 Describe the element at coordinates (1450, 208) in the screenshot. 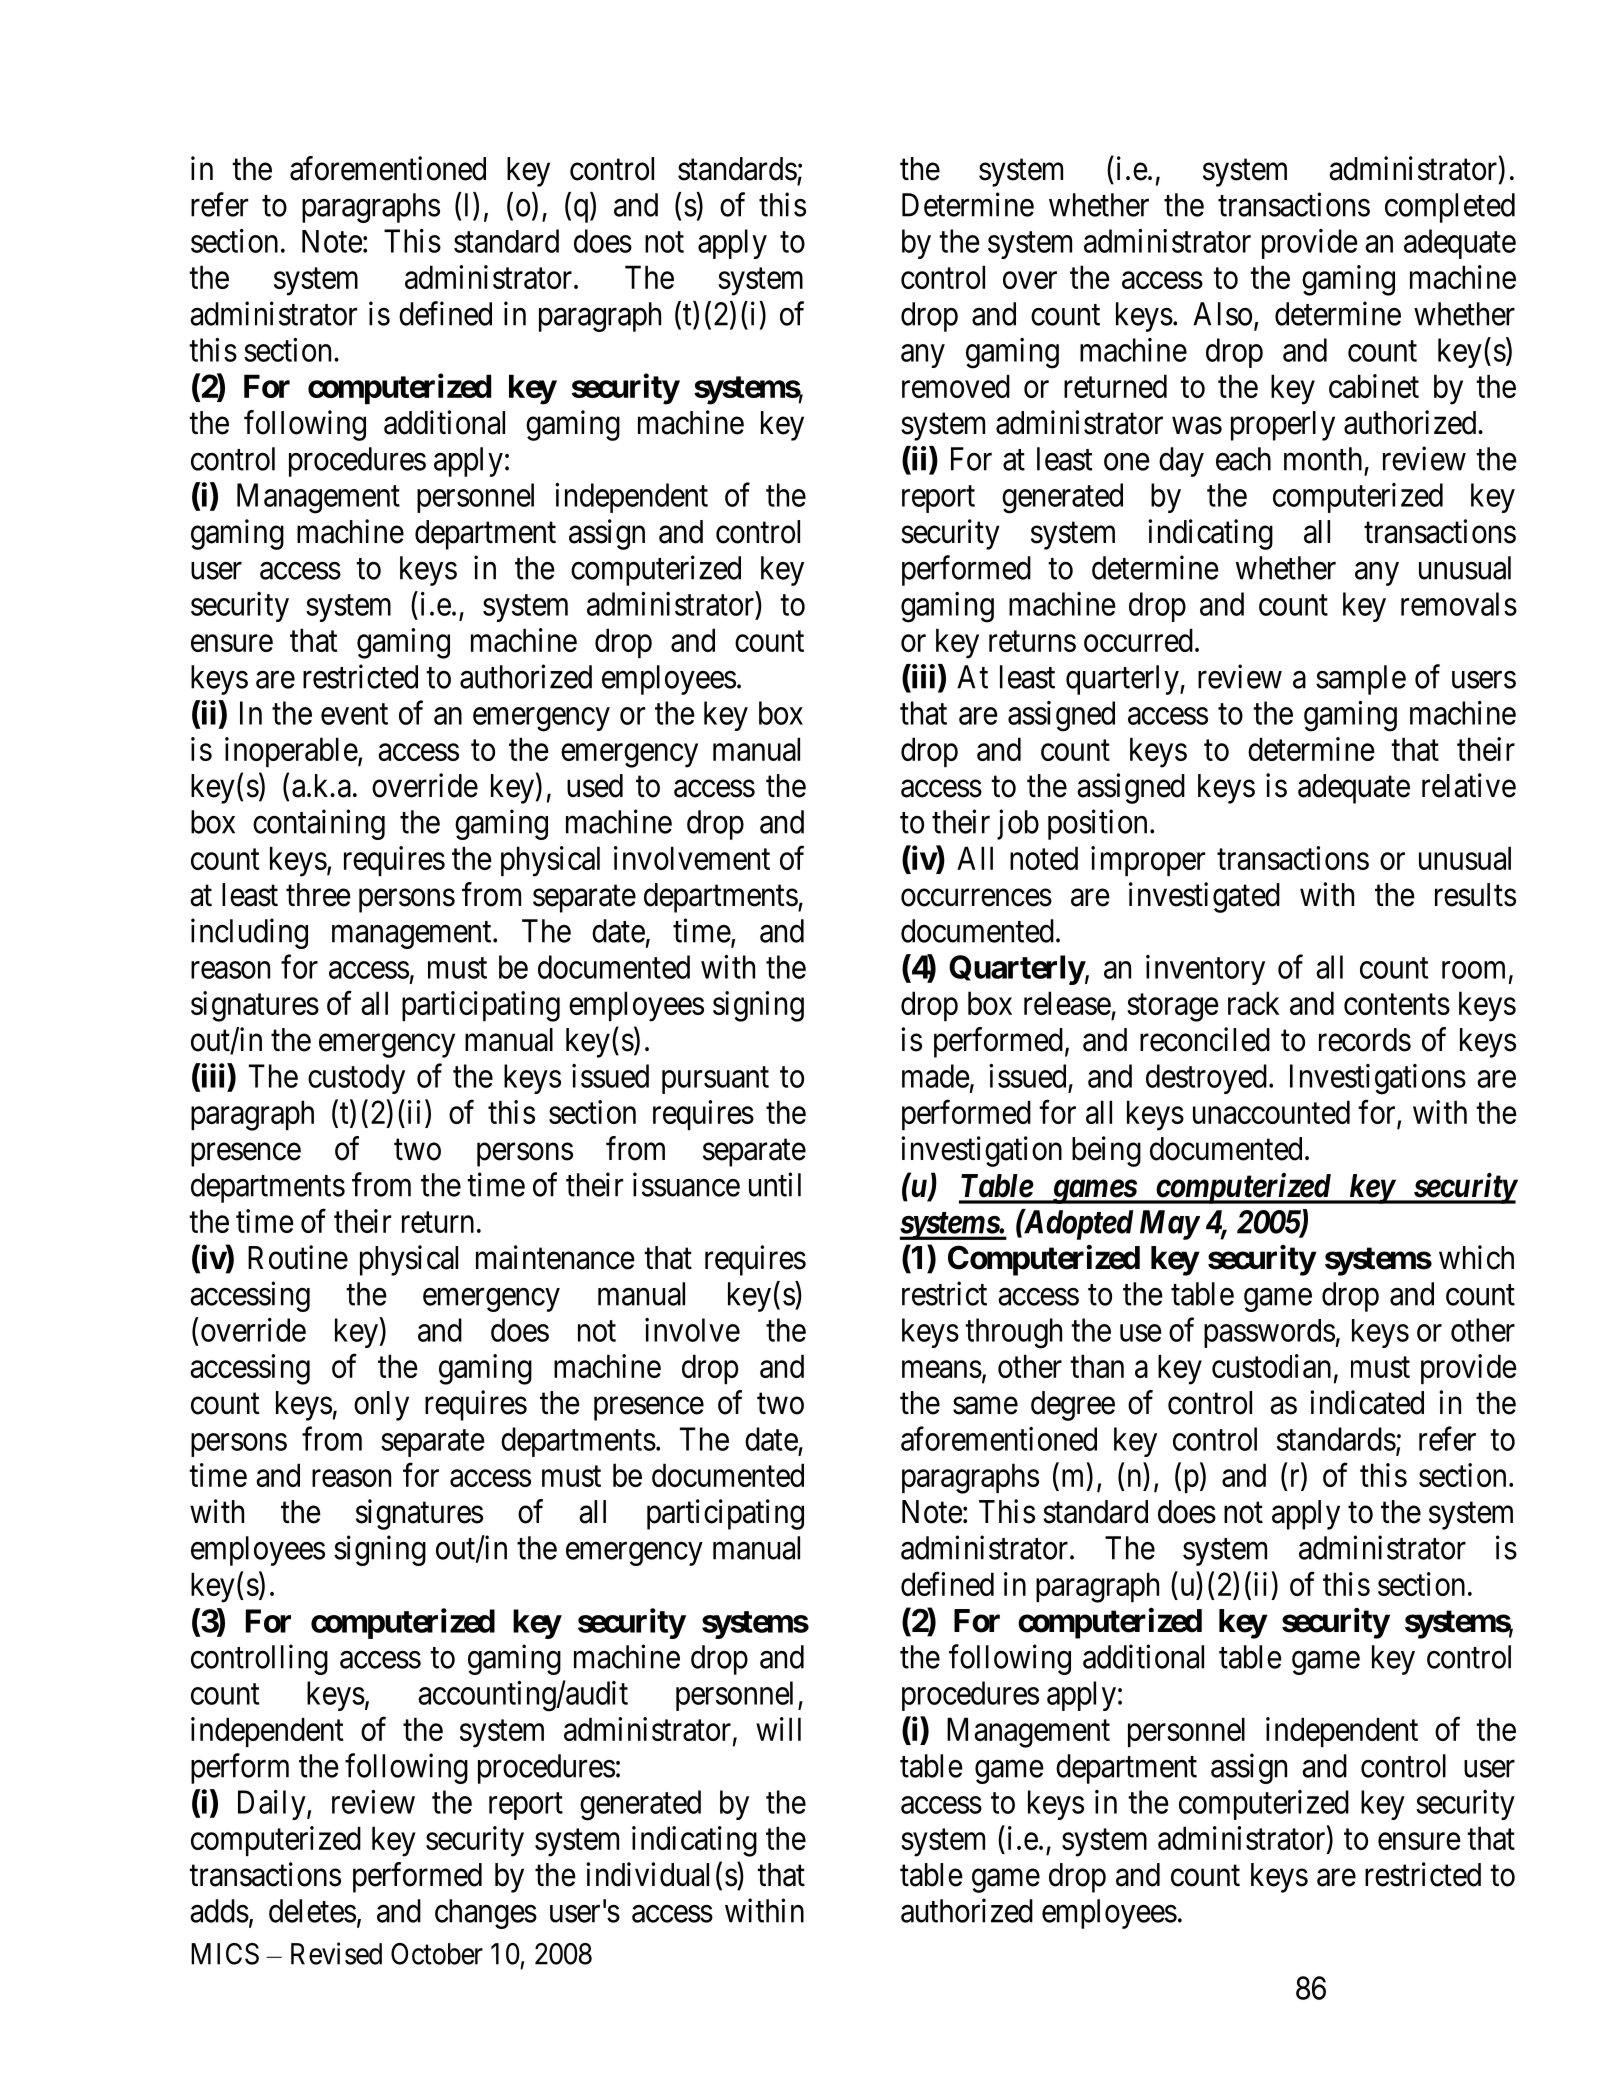

I see `completed` at that location.
